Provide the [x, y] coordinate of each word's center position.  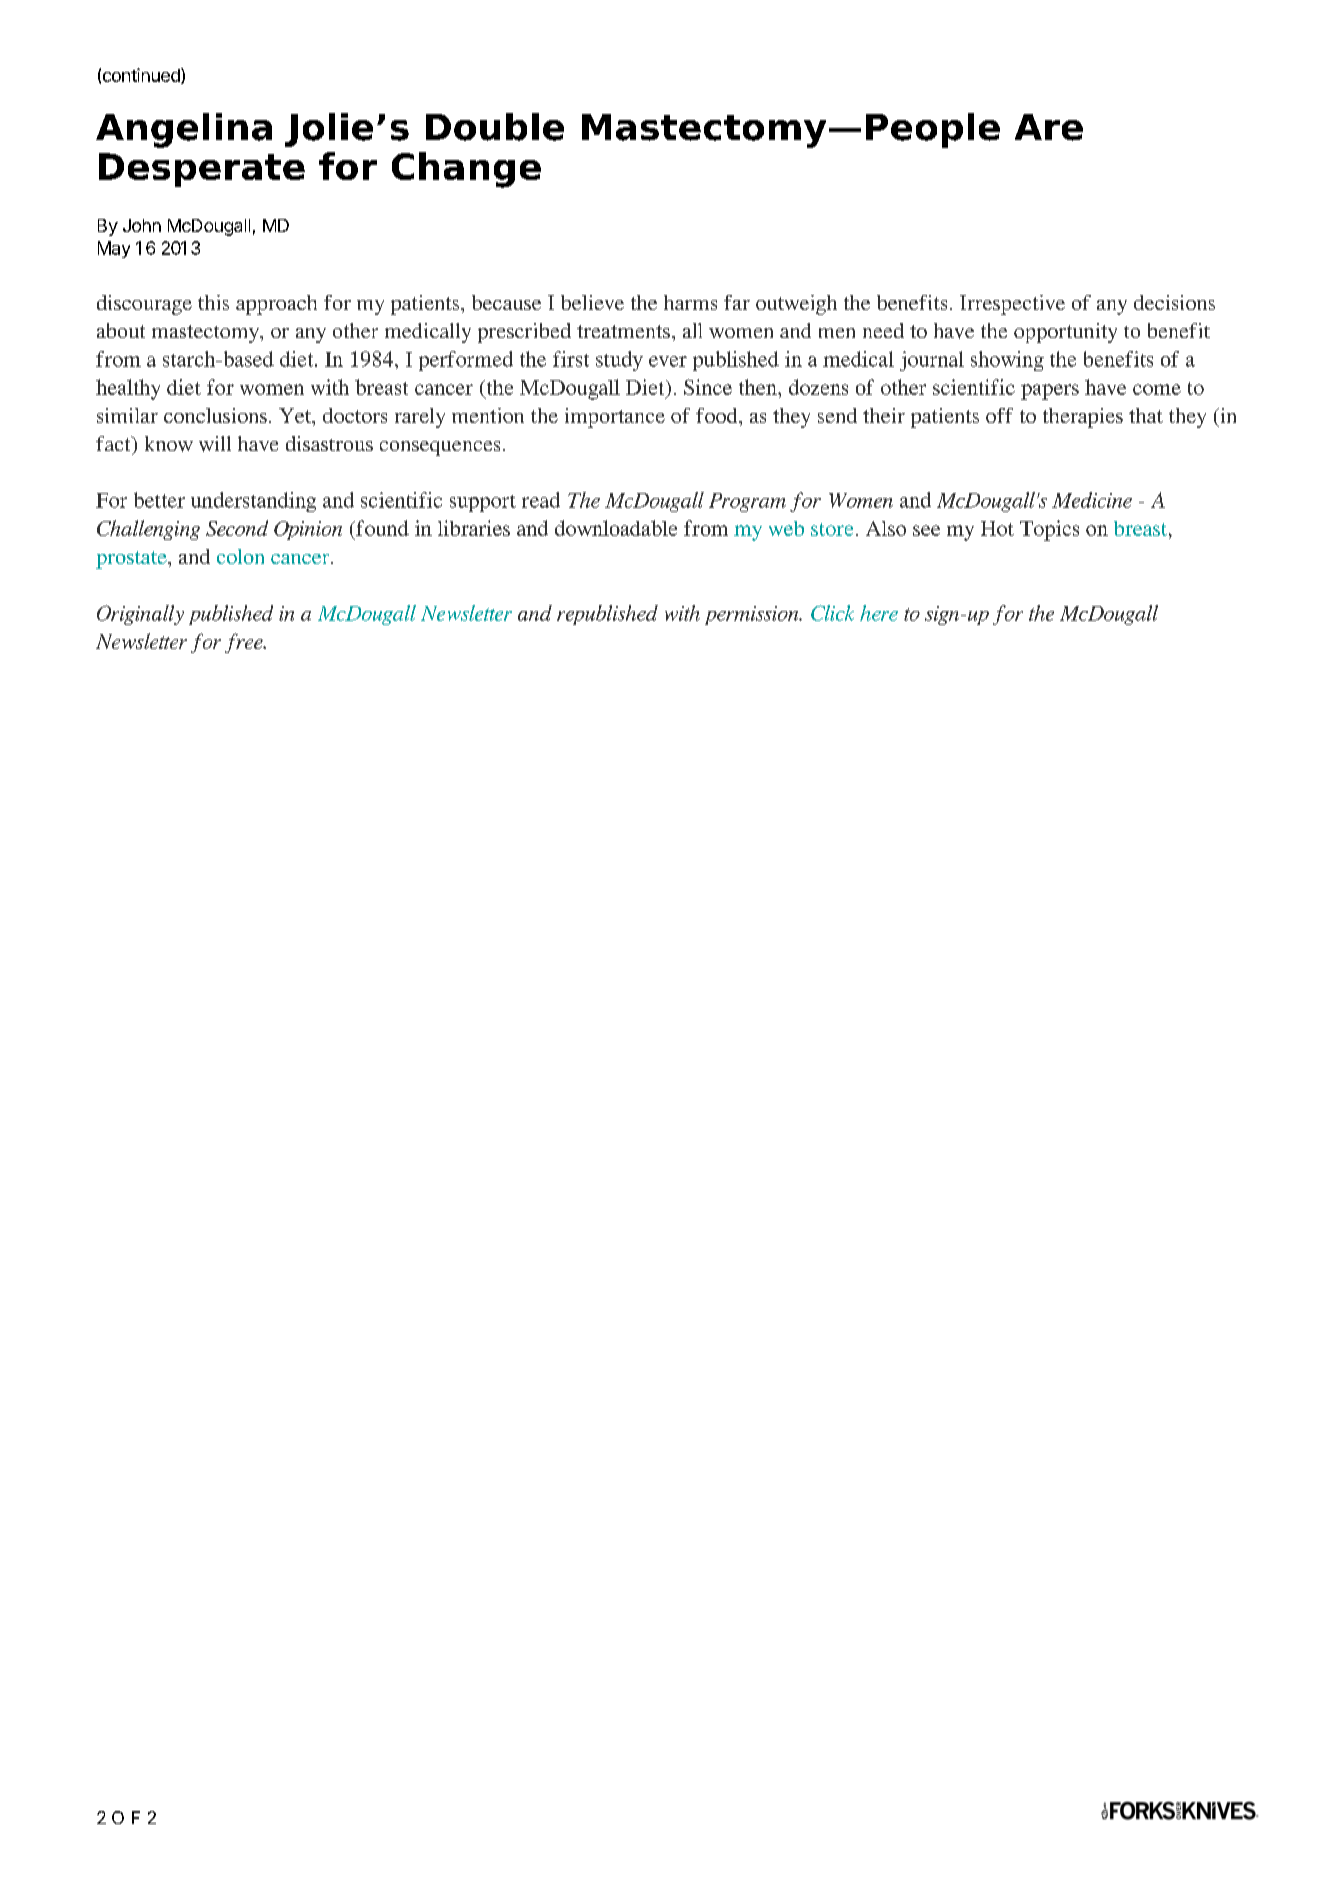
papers [1050, 392]
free [245, 643]
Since [708, 387]
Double [495, 127]
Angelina [184, 130]
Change [466, 170]
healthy [128, 389]
